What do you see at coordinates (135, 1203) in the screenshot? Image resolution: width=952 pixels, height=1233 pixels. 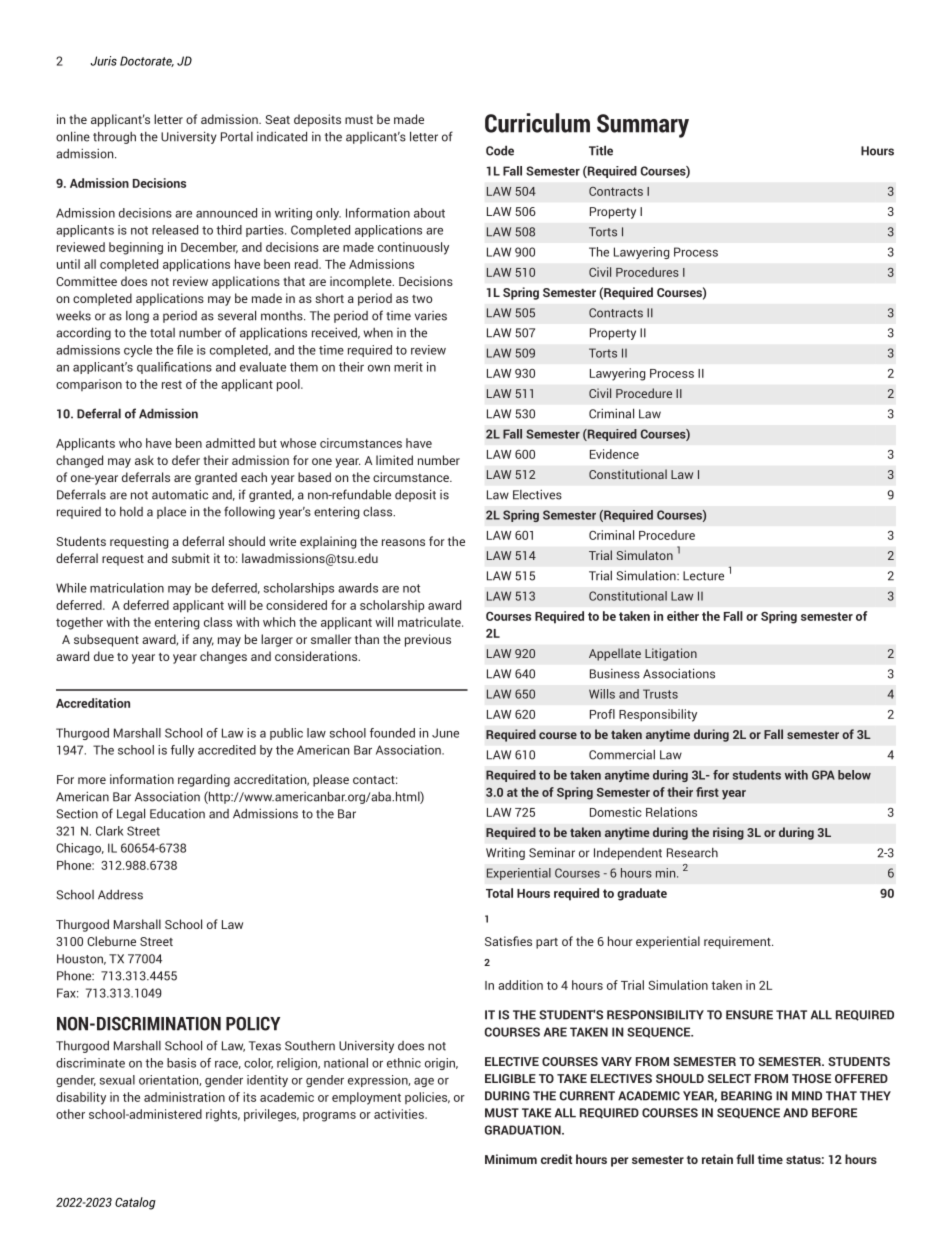 I see `Catalog` at bounding box center [135, 1203].
